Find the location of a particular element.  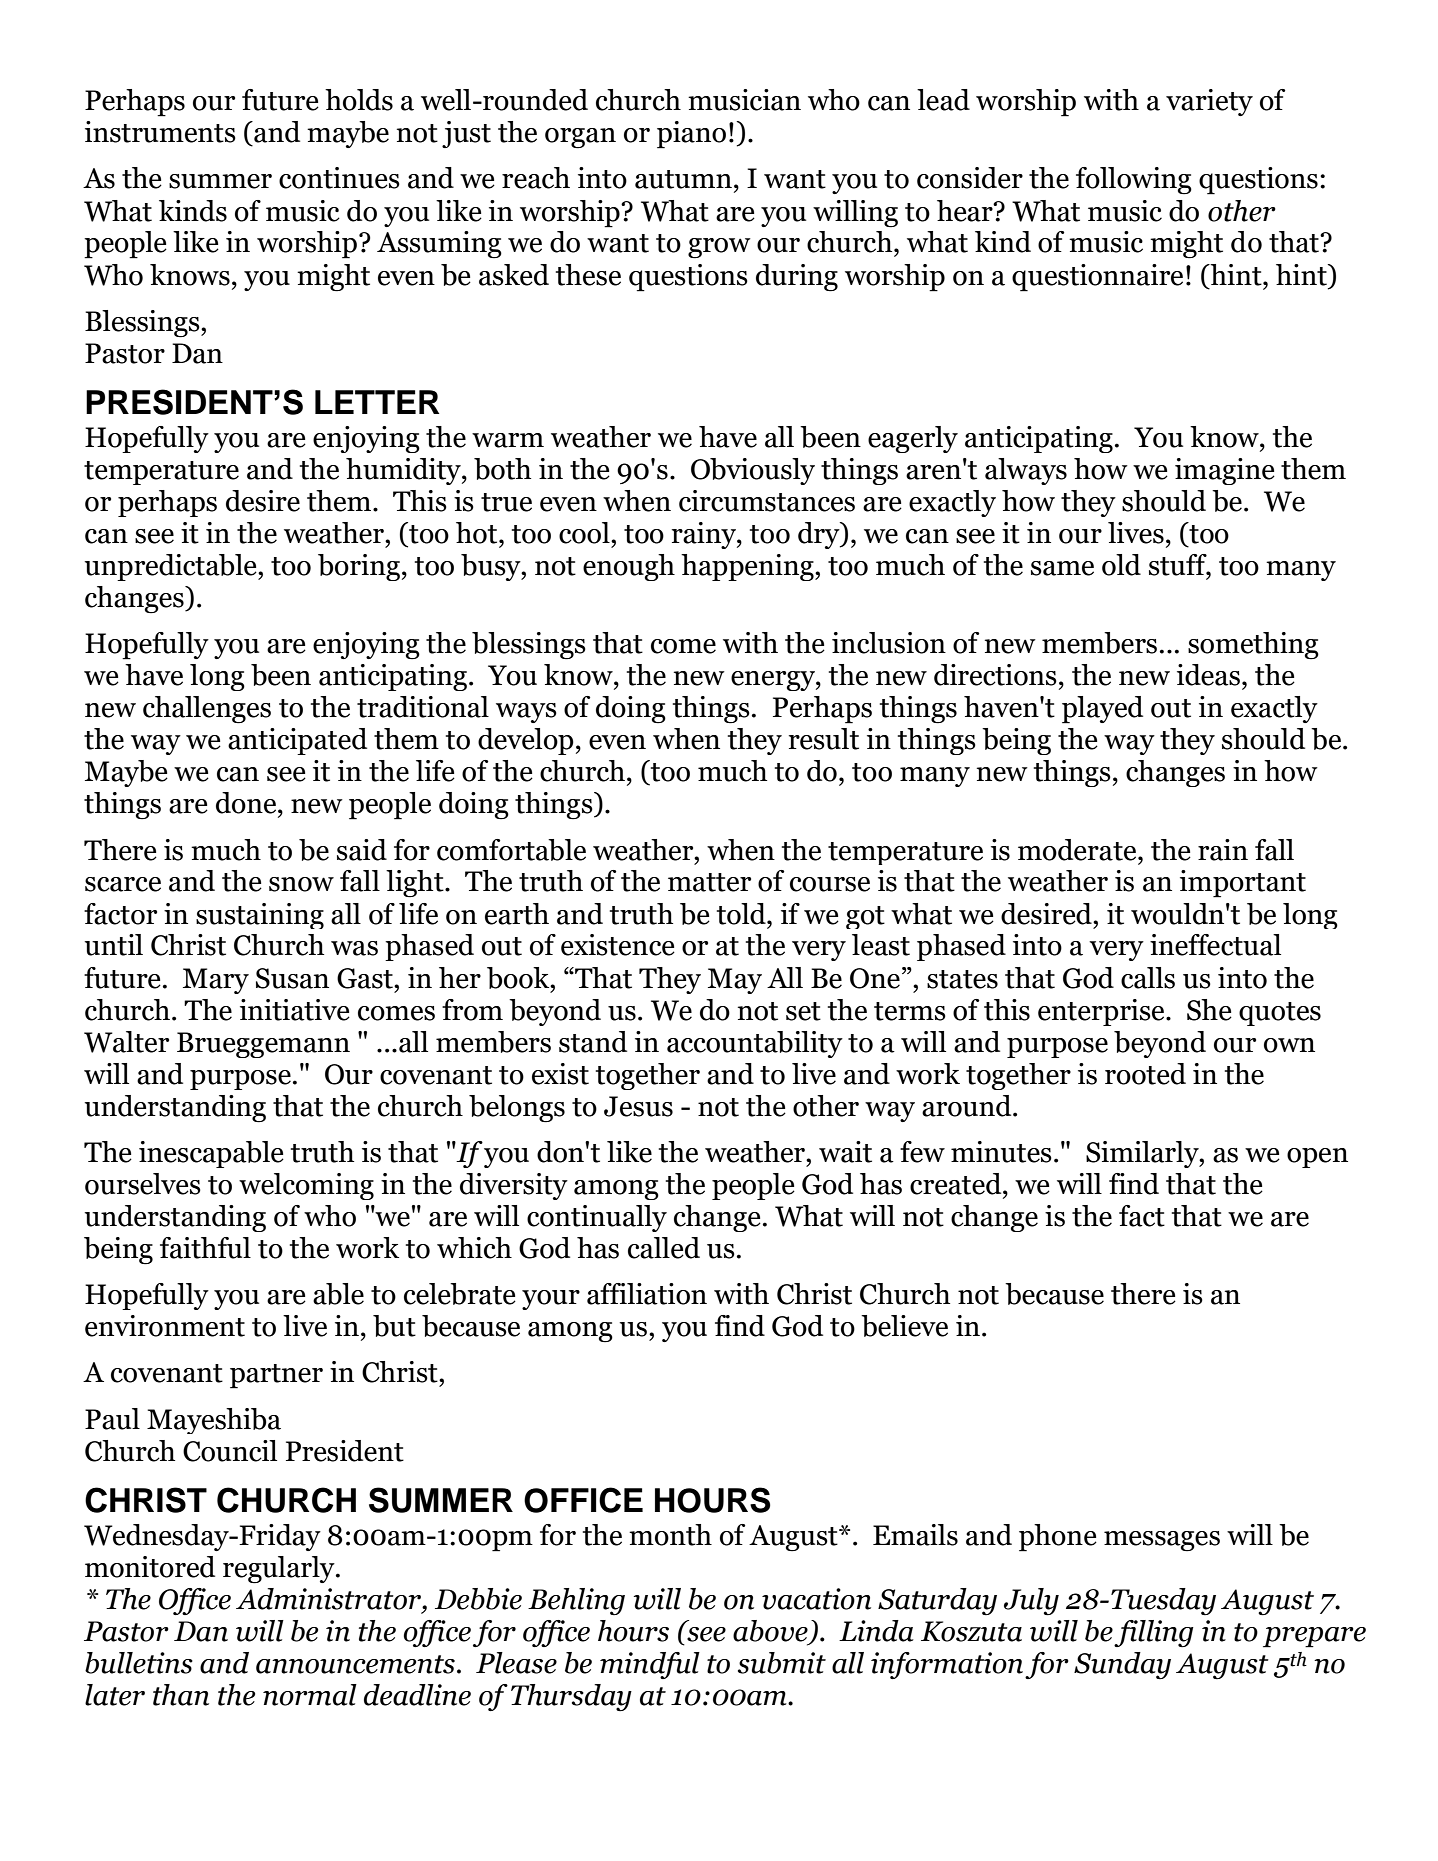

important is located at coordinates (1243, 884).
